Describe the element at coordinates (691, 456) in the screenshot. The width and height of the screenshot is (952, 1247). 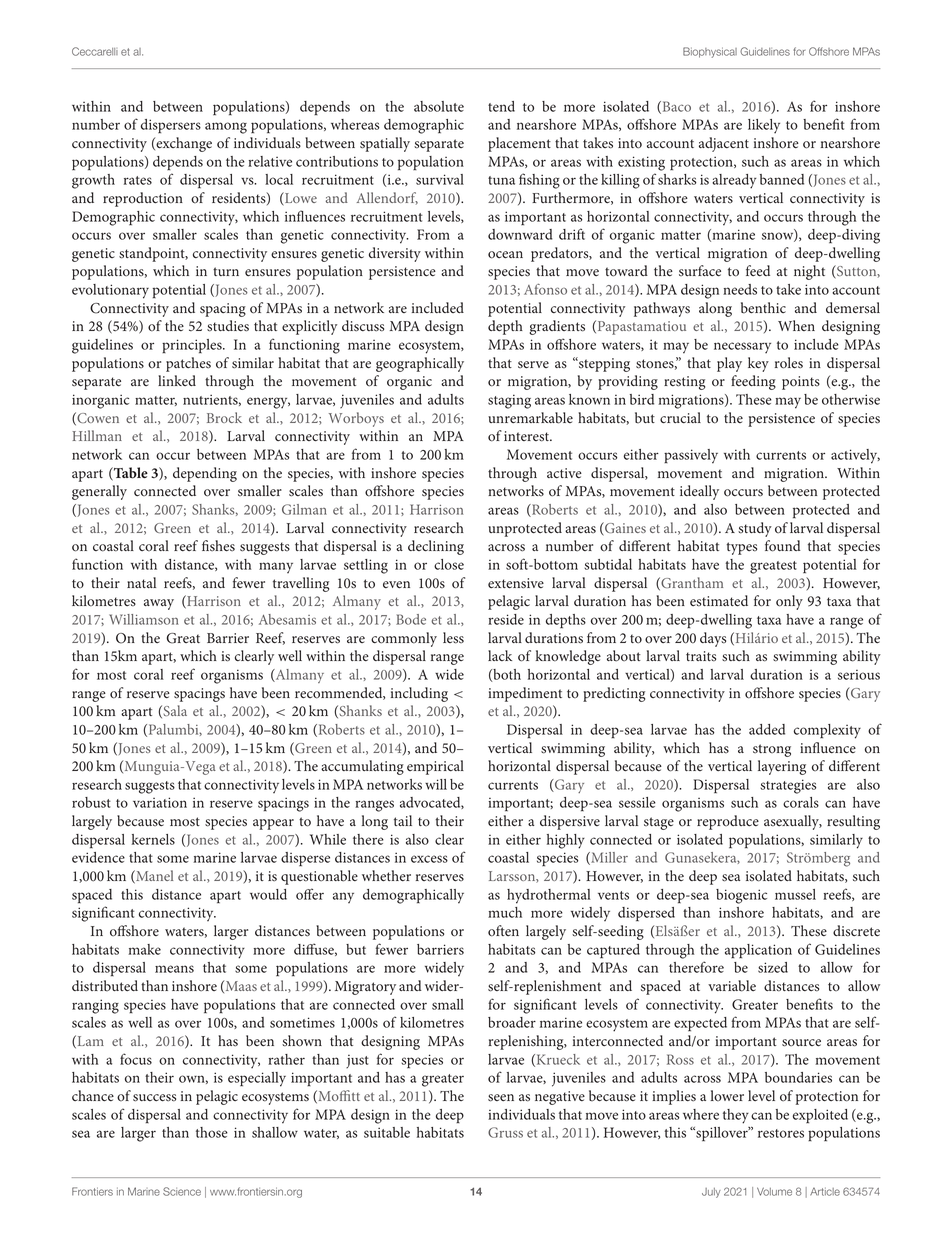
I see `passively` at that location.
